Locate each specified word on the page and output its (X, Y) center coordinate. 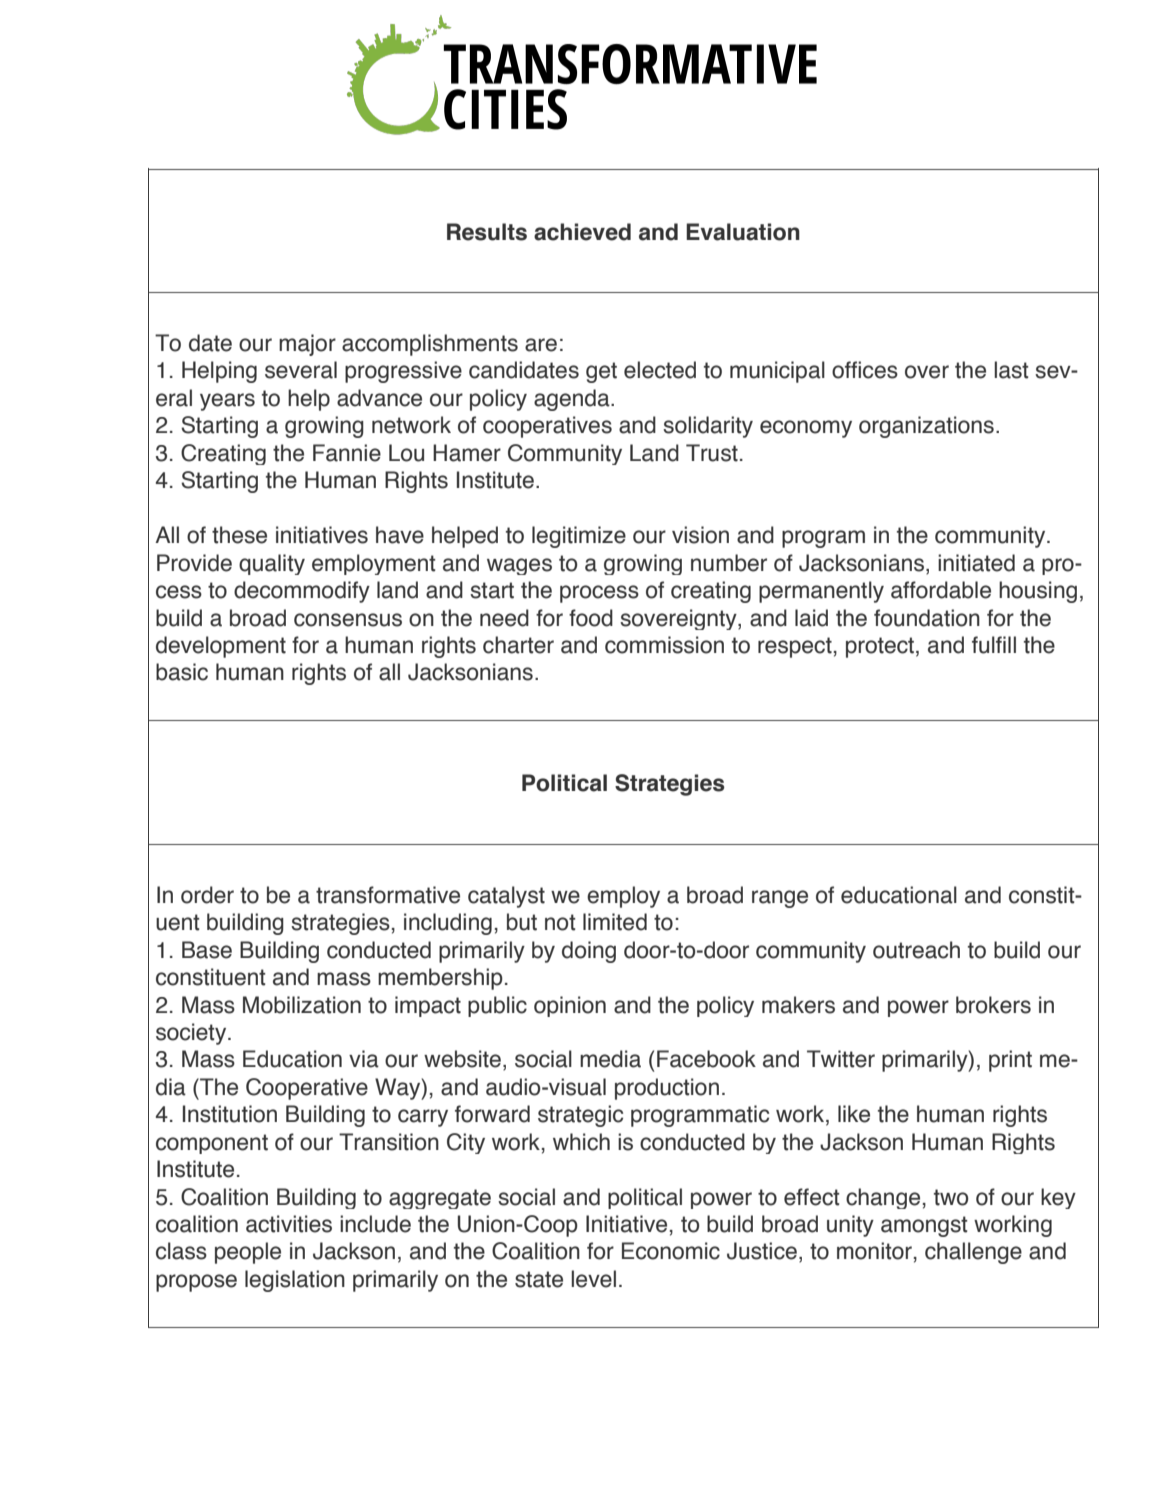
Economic (671, 1251)
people (248, 1253)
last (1011, 370)
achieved (582, 232)
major (307, 345)
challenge (973, 1253)
